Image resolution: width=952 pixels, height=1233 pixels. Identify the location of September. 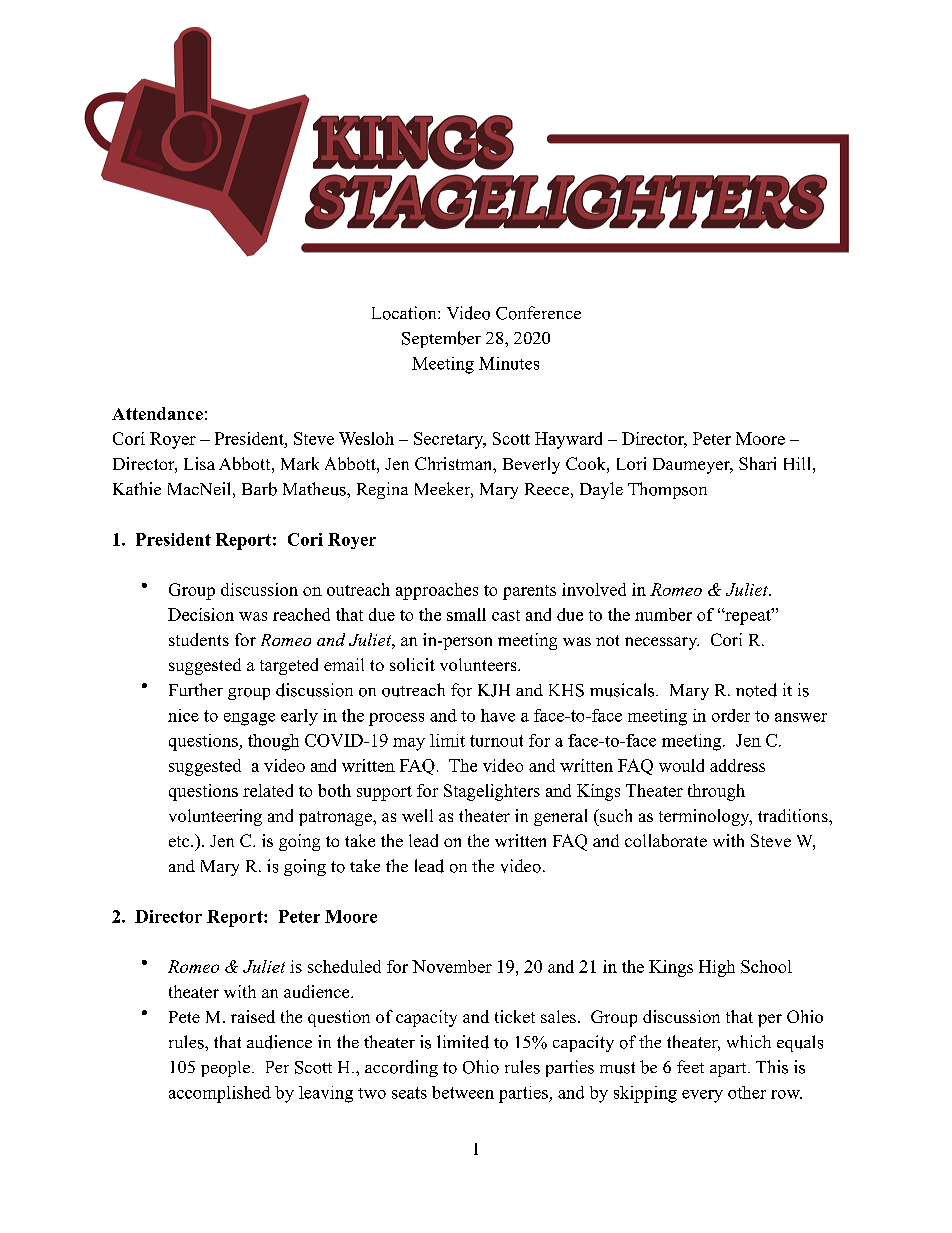
(441, 339).
